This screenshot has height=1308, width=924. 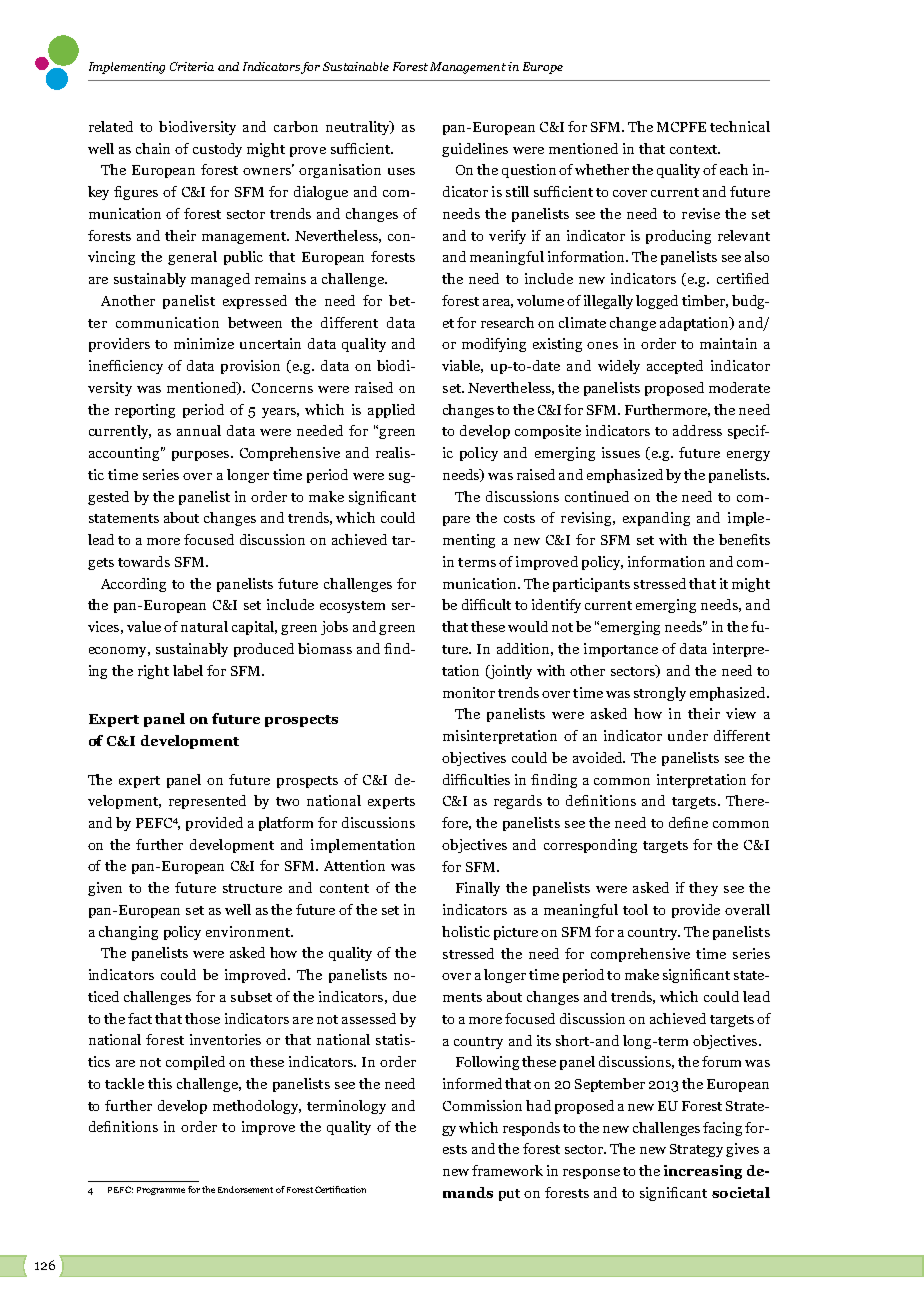 What do you see at coordinates (161, 1191) in the screenshot?
I see `Programme` at bounding box center [161, 1191].
